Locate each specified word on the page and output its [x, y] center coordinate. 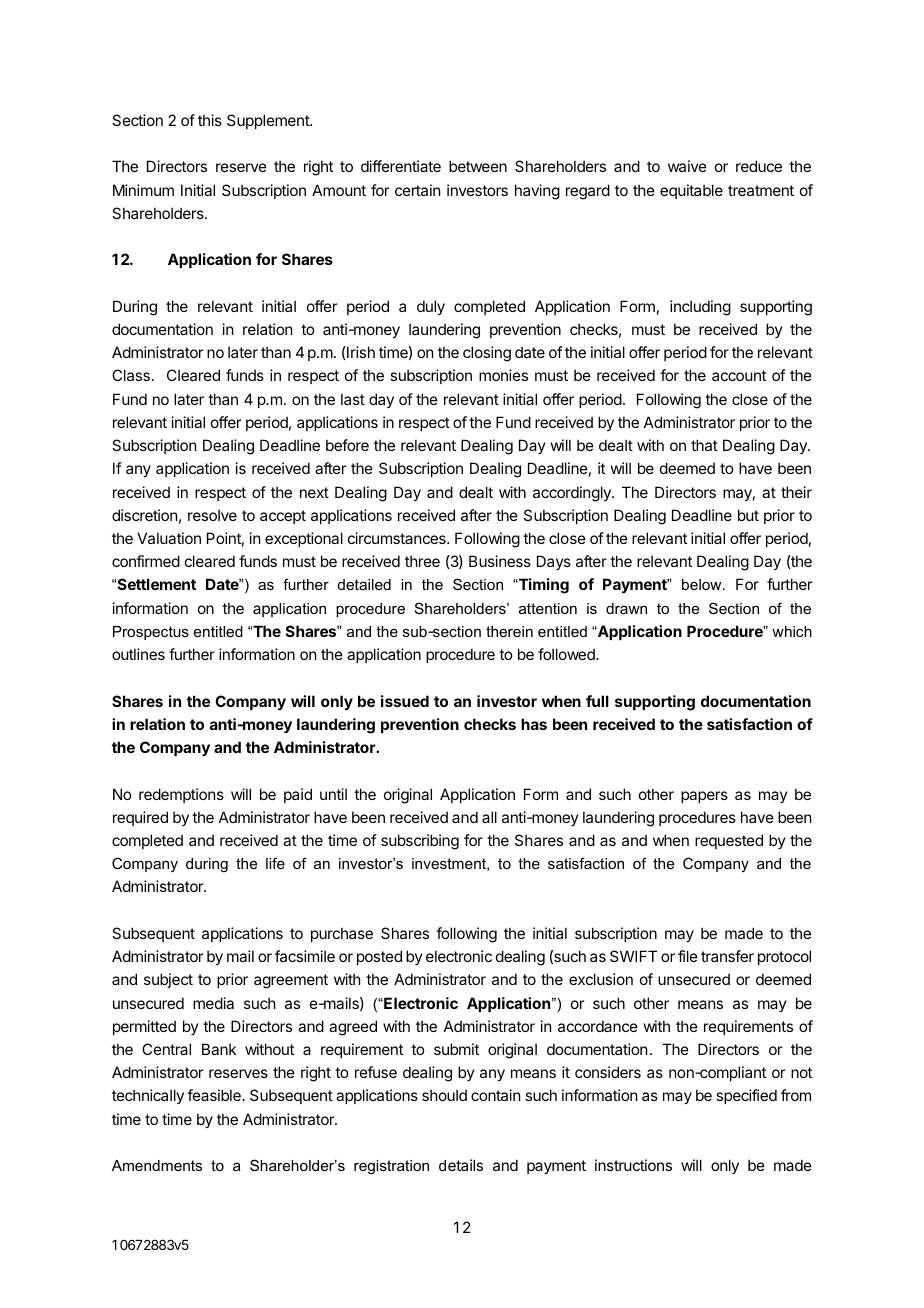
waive [687, 166]
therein [509, 631]
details [461, 1165]
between [478, 166]
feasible [215, 1095]
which [792, 631]
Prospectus [151, 633]
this [210, 120]
